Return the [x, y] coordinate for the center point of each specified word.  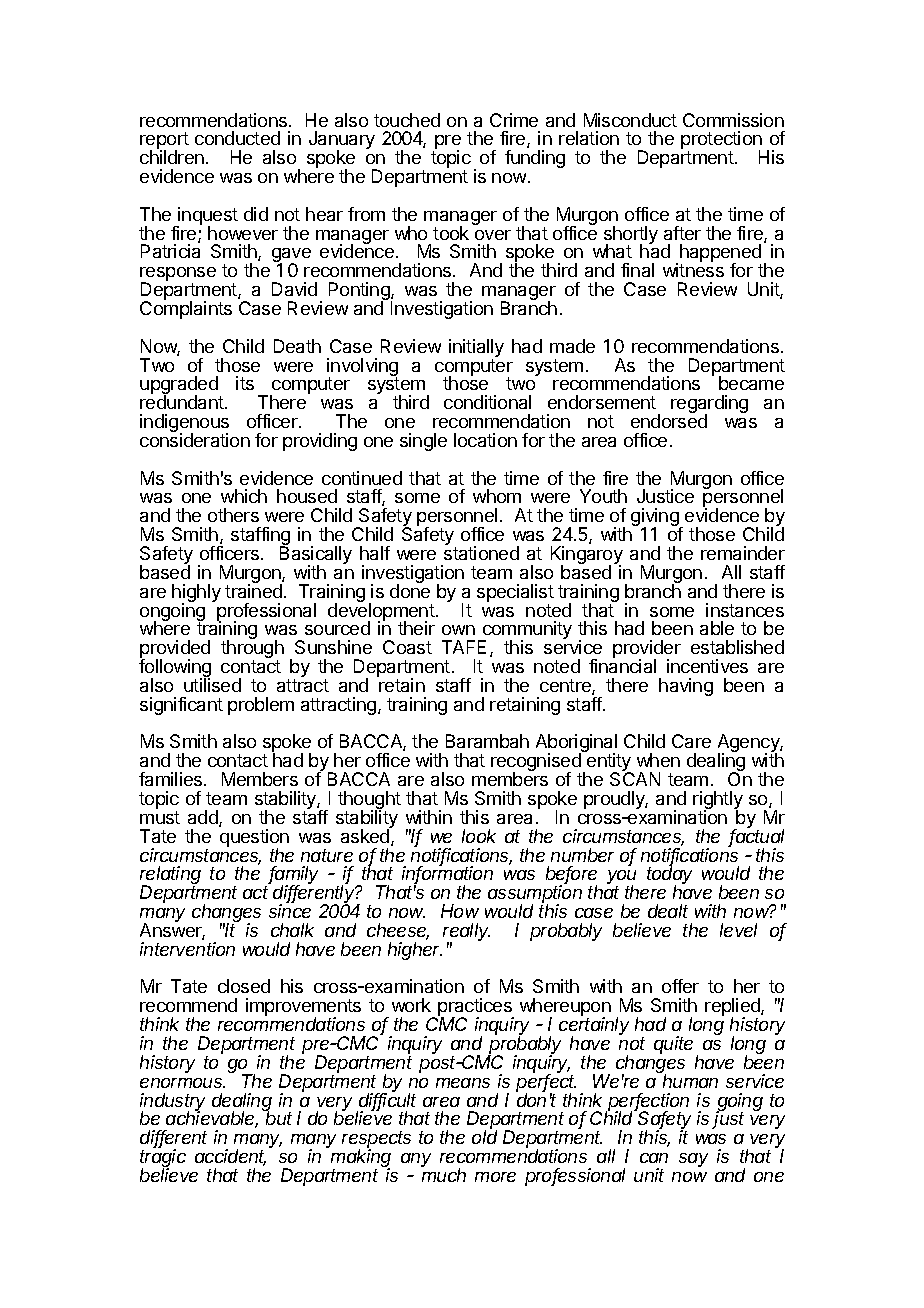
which [244, 496]
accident [230, 1157]
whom [497, 496]
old [484, 1137]
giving [656, 518]
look [479, 836]
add [204, 818]
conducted [237, 138]
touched [407, 120]
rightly [718, 801]
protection [721, 141]
